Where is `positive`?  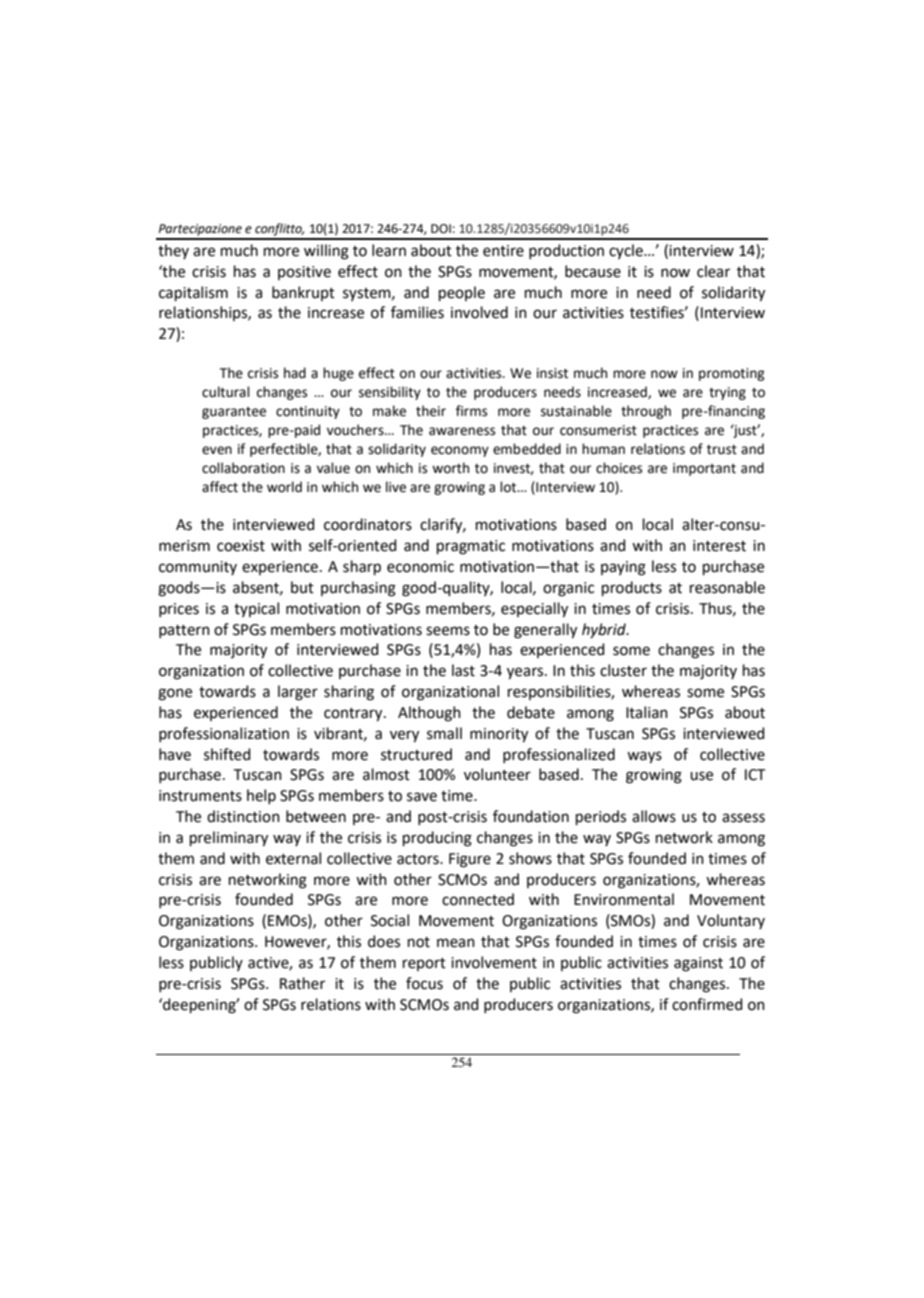 positive is located at coordinates (304, 273).
